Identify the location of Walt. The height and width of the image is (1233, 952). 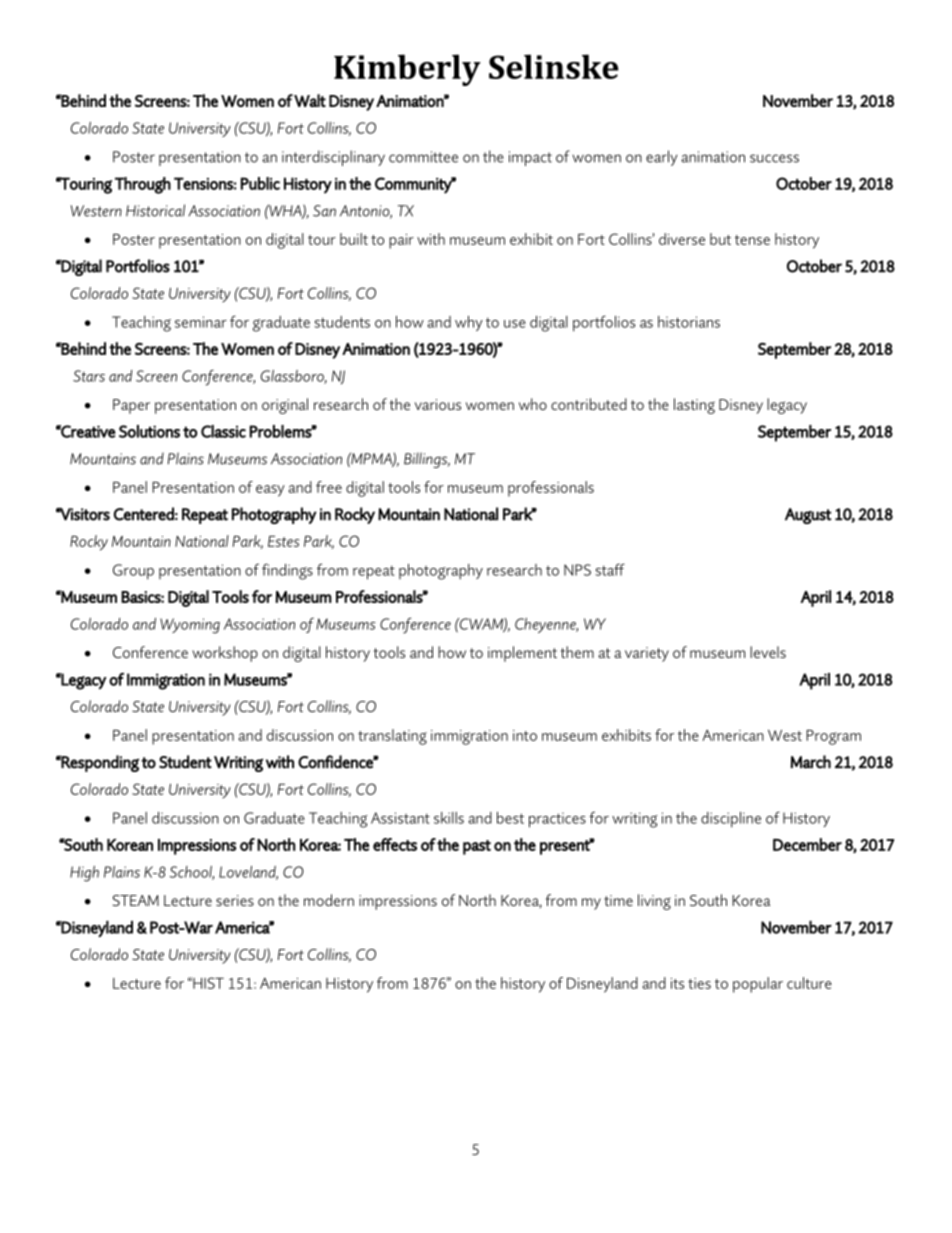
(310, 100).
